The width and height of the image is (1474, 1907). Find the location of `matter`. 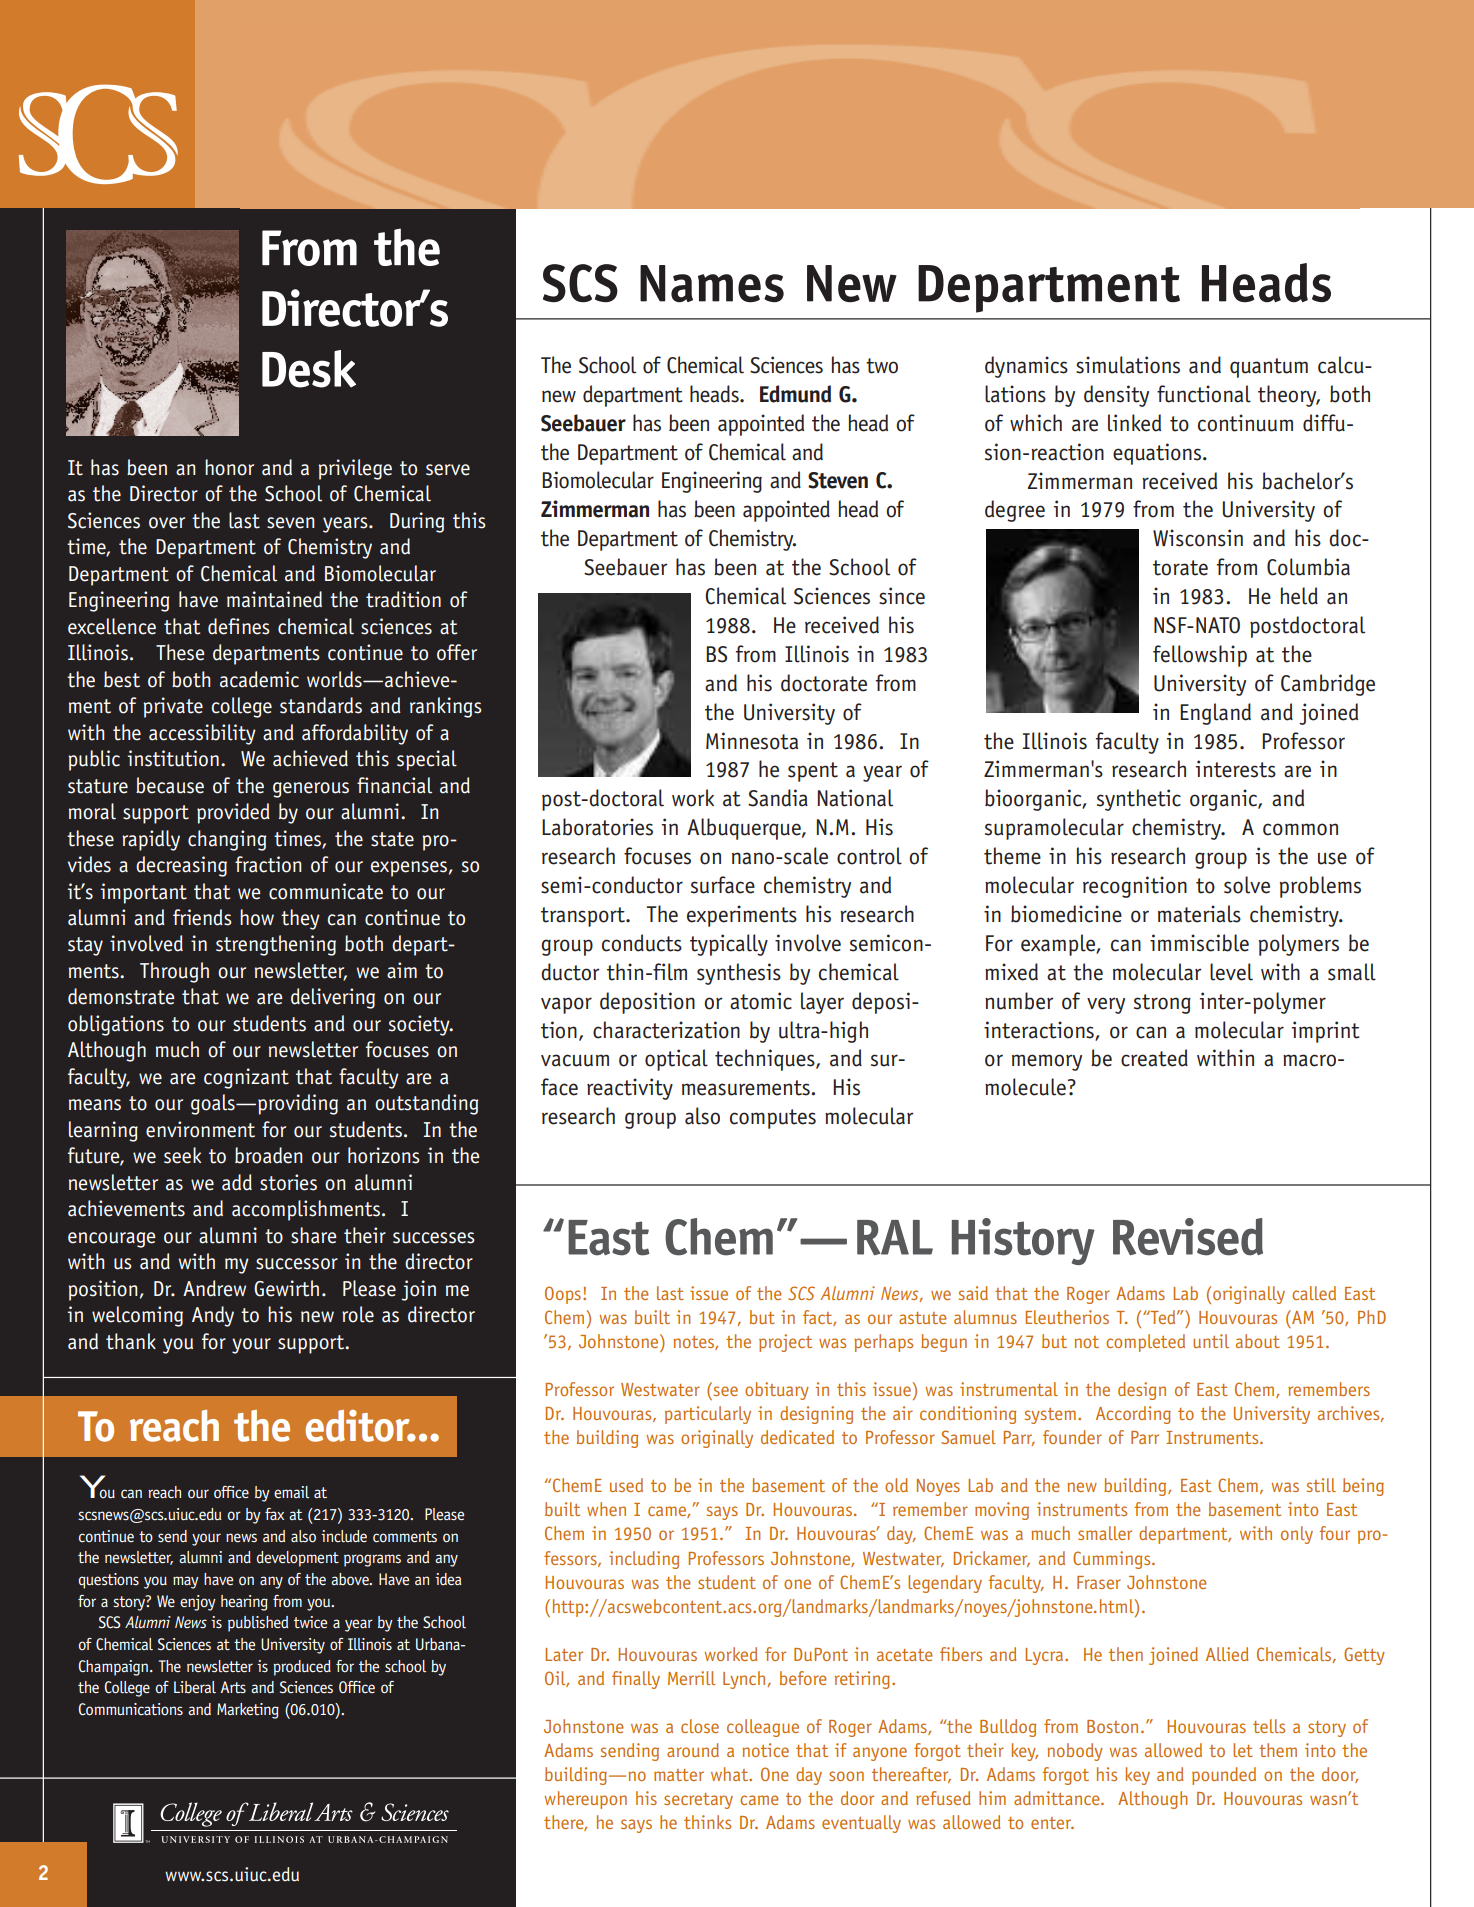

matter is located at coordinates (679, 1775).
